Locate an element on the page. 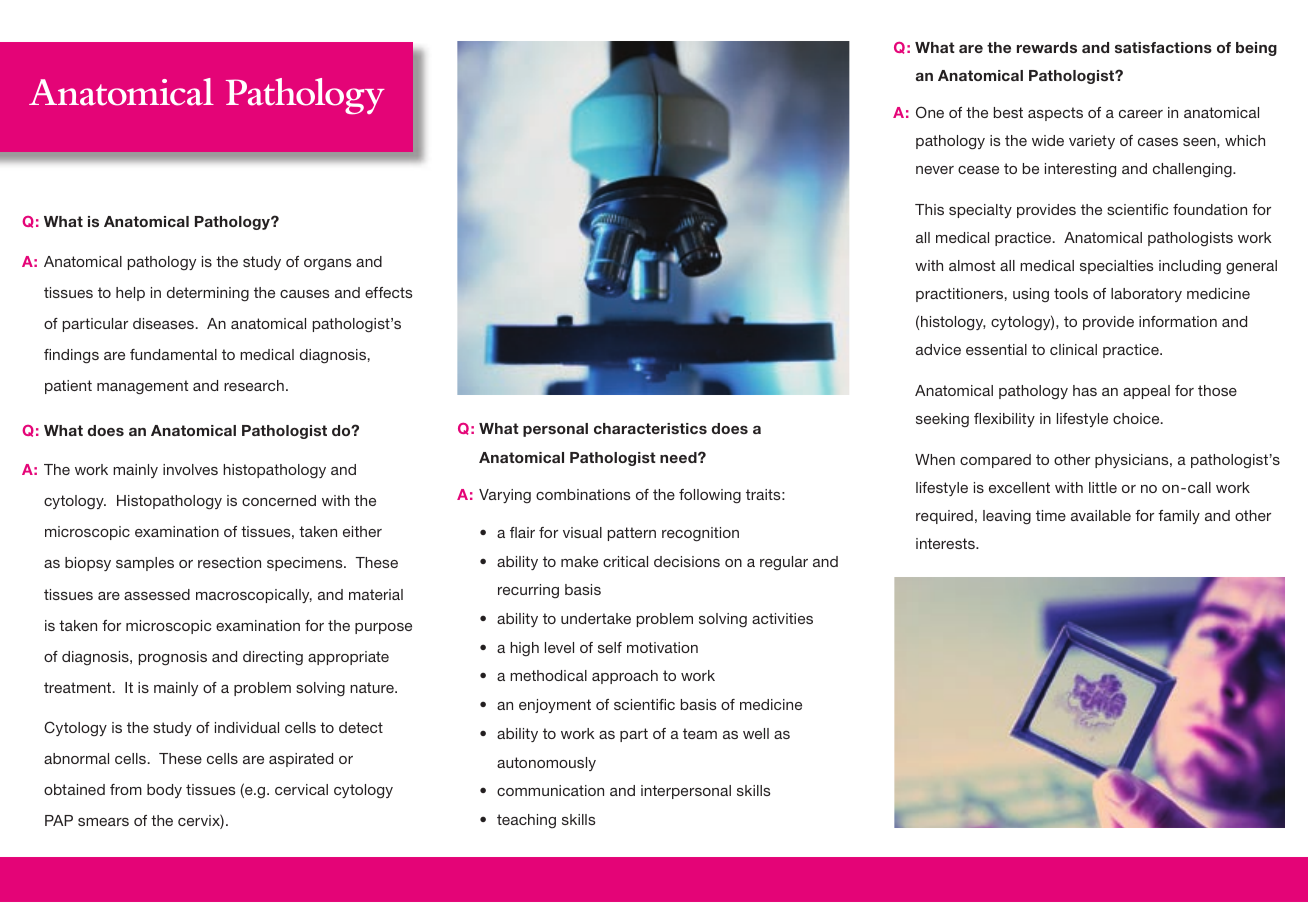  available is located at coordinates (1101, 515).
